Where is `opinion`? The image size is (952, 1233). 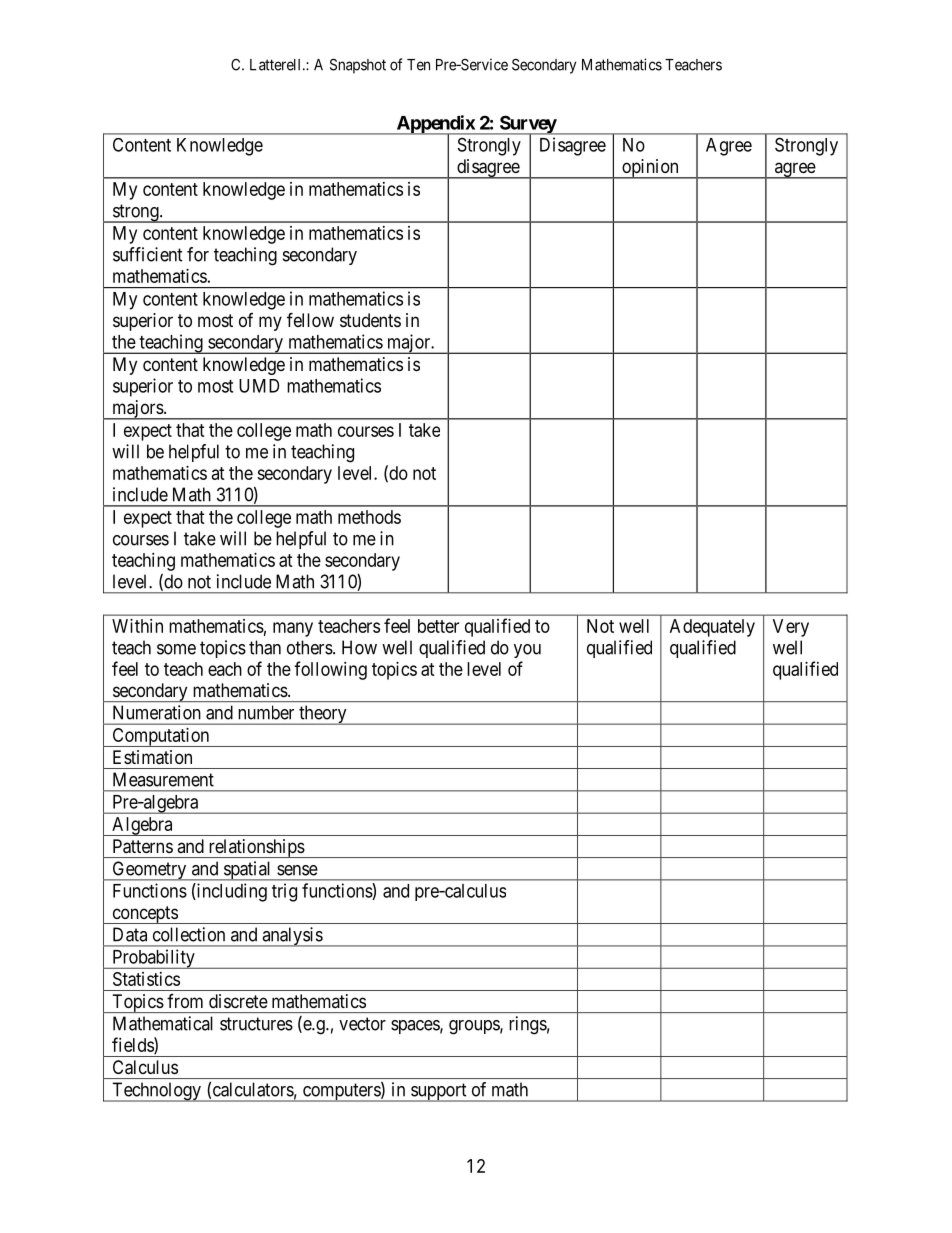
opinion is located at coordinates (650, 169).
